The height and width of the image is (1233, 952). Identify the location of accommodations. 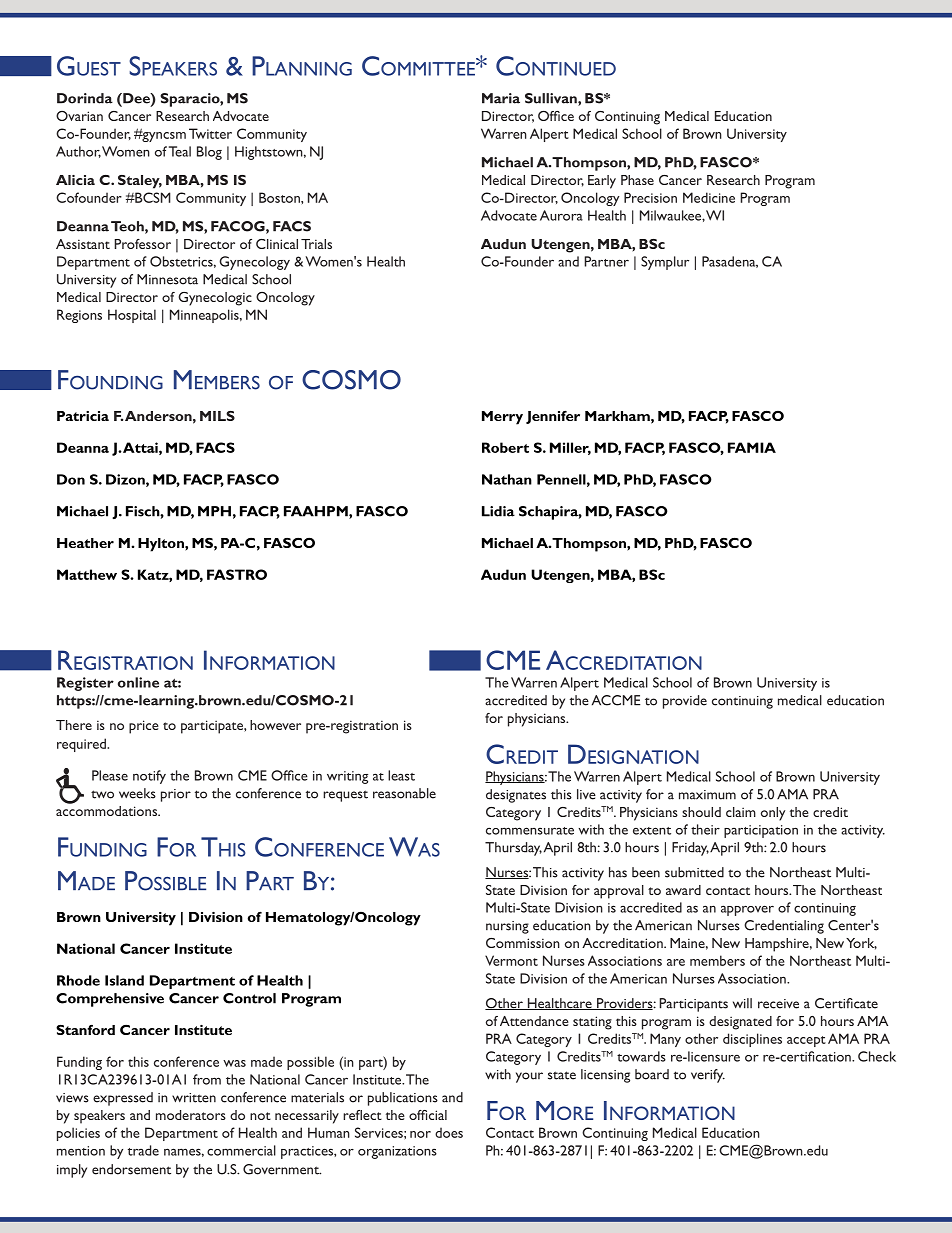
(107, 809).
